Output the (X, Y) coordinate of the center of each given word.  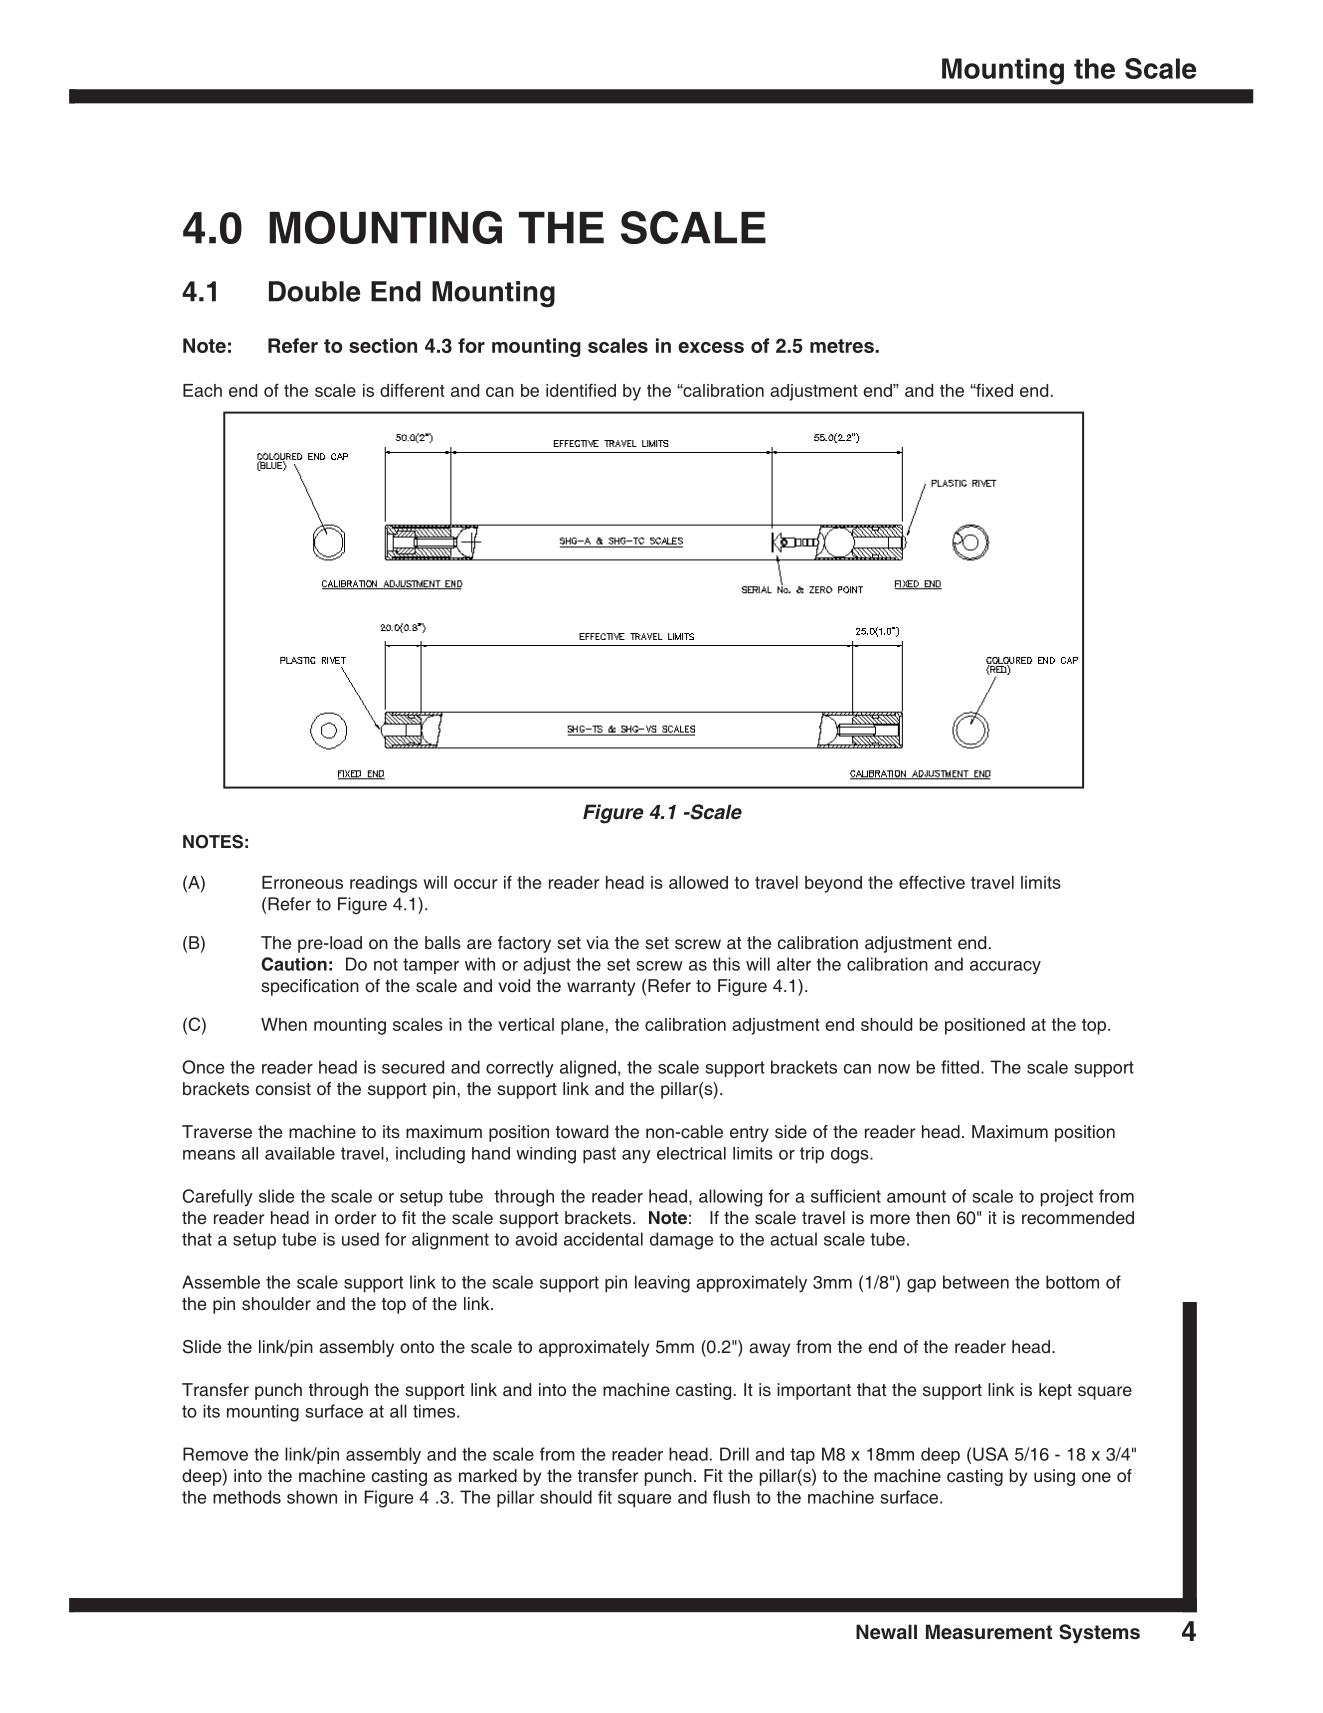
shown (312, 1497)
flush (731, 1497)
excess (711, 347)
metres (843, 346)
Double (314, 291)
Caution (294, 964)
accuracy (1005, 967)
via (597, 942)
